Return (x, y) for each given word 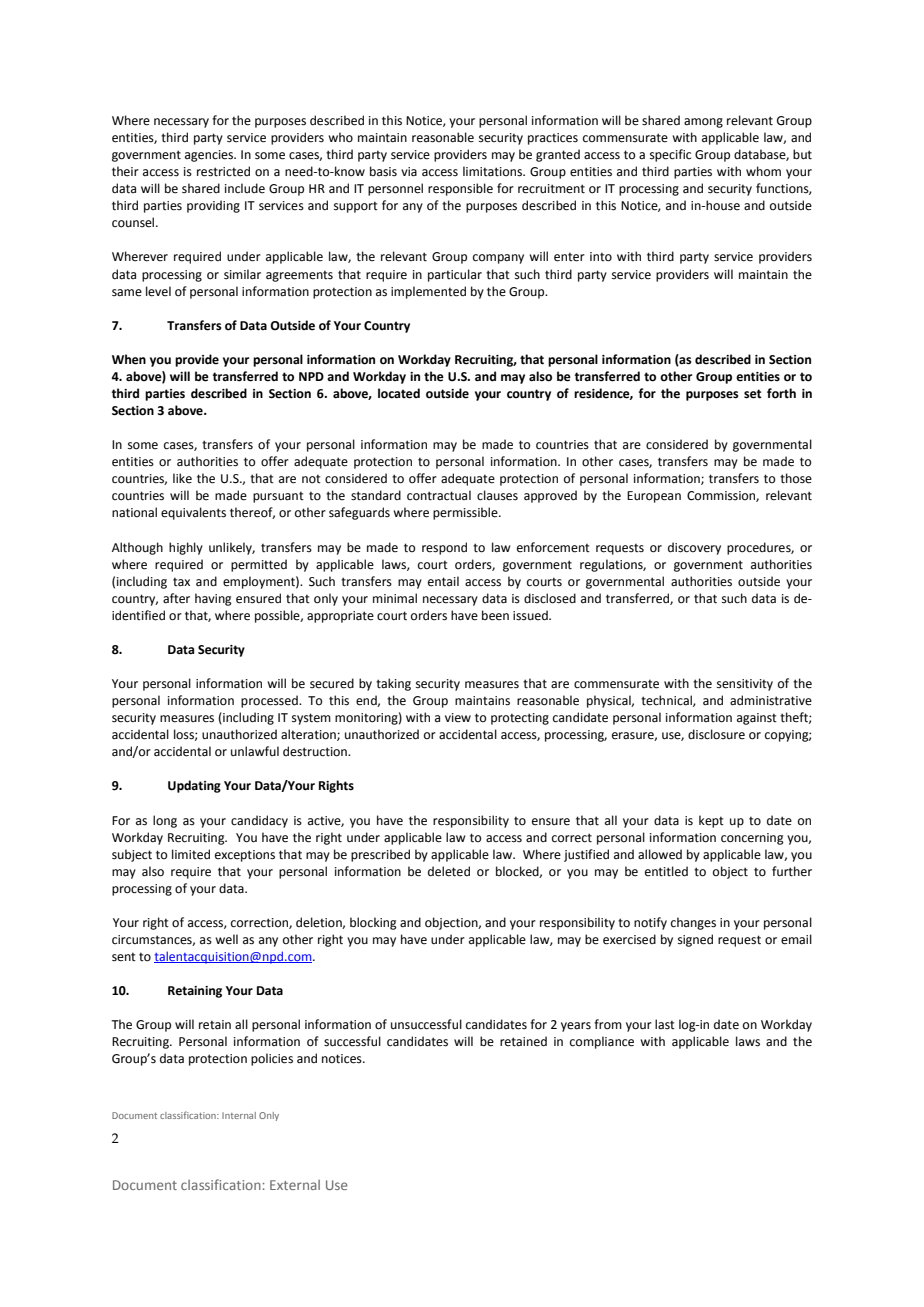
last (665, 1024)
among (703, 123)
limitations (494, 171)
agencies (210, 156)
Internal (239, 1115)
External (295, 1185)
